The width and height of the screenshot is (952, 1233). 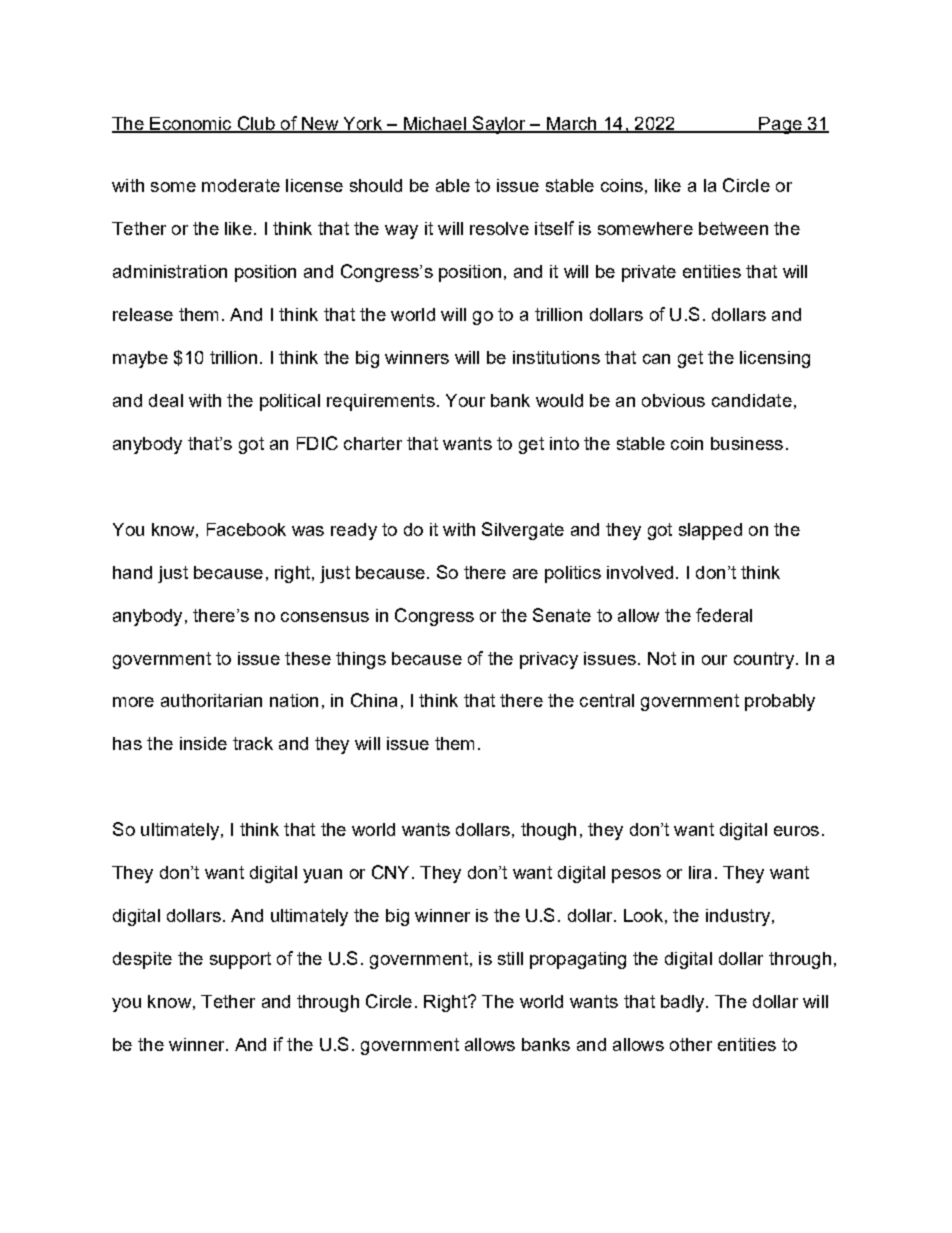 I want to click on privacy, so click(x=549, y=660).
